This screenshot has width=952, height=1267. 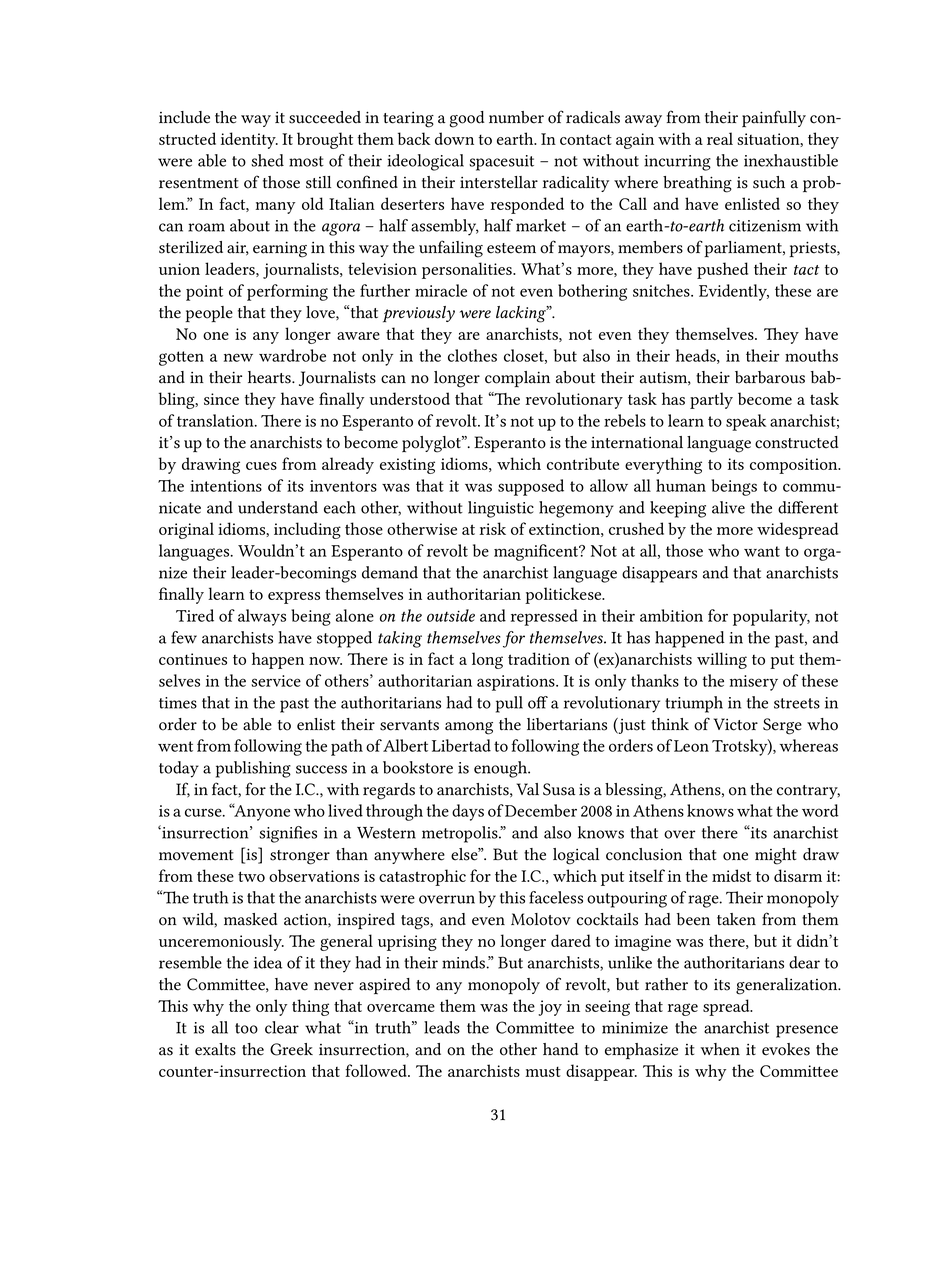 What do you see at coordinates (734, 292) in the screenshot?
I see `Evidently` at bounding box center [734, 292].
